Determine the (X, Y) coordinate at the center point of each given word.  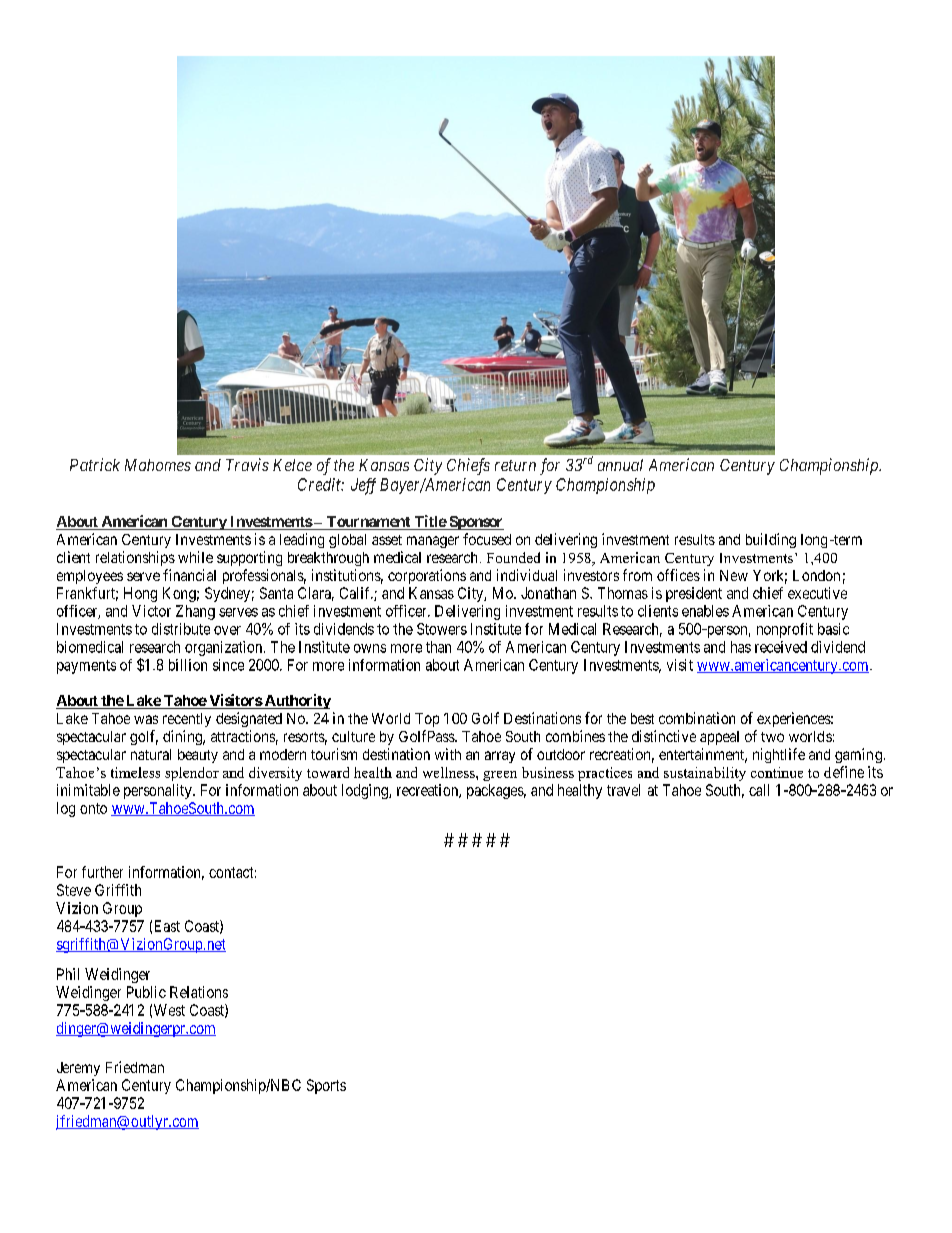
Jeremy (78, 1069)
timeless (135, 772)
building (771, 540)
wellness (450, 772)
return (515, 465)
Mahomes (158, 465)
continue (777, 772)
